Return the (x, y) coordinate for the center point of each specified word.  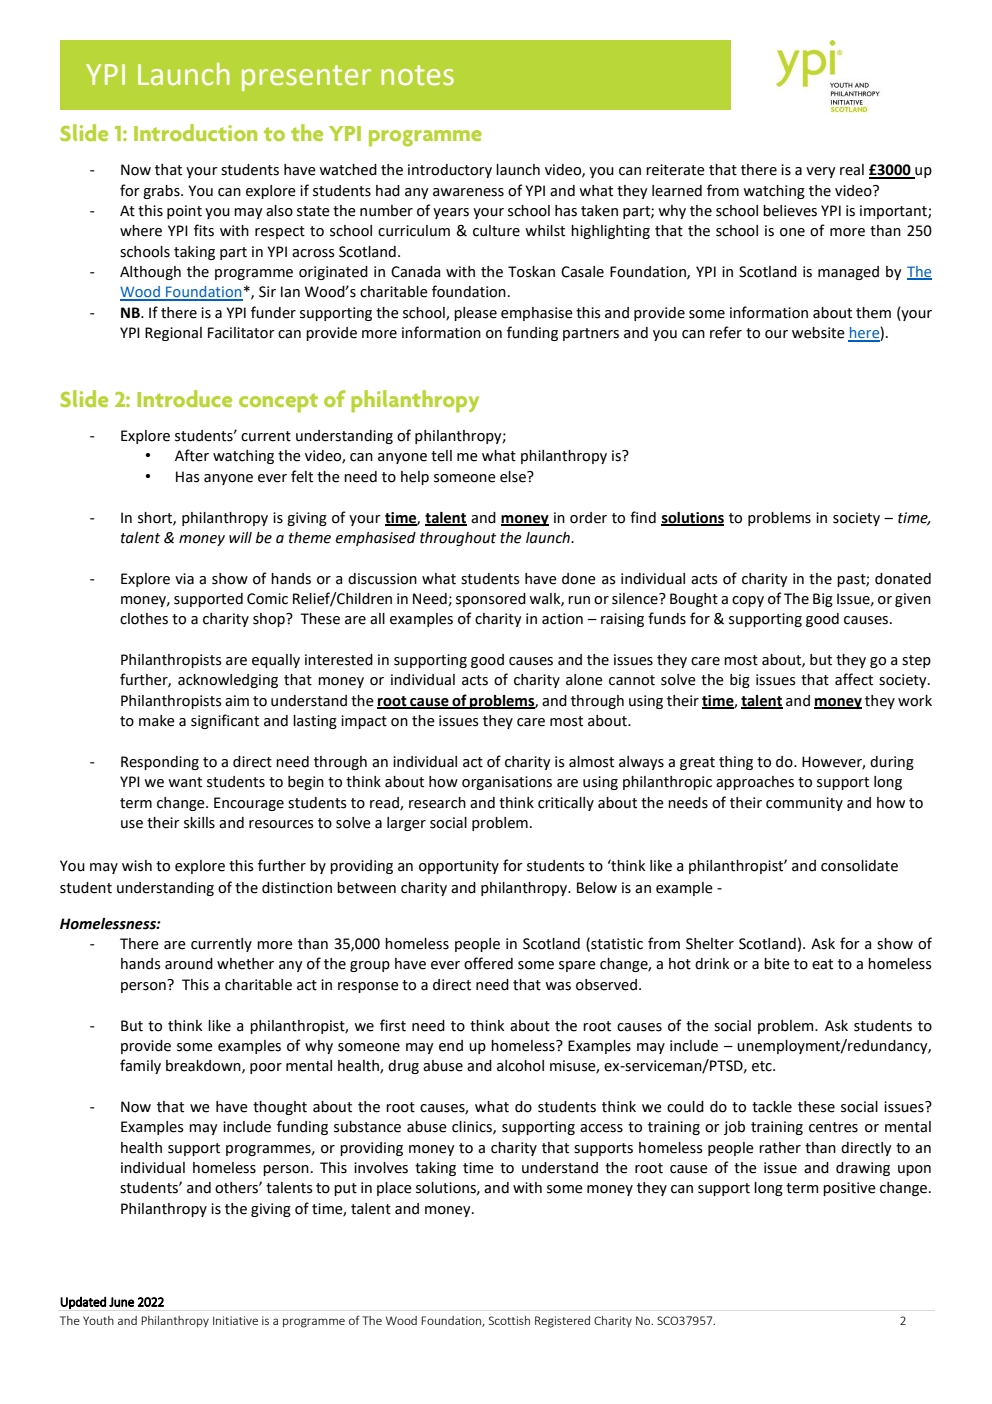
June (122, 1302)
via (184, 579)
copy (748, 601)
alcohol (520, 1066)
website (818, 333)
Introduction (195, 132)
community (804, 804)
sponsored (491, 600)
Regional (173, 334)
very (821, 172)
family (140, 1066)
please (475, 314)
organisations (507, 783)
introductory (450, 171)
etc (763, 1066)
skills (199, 823)
